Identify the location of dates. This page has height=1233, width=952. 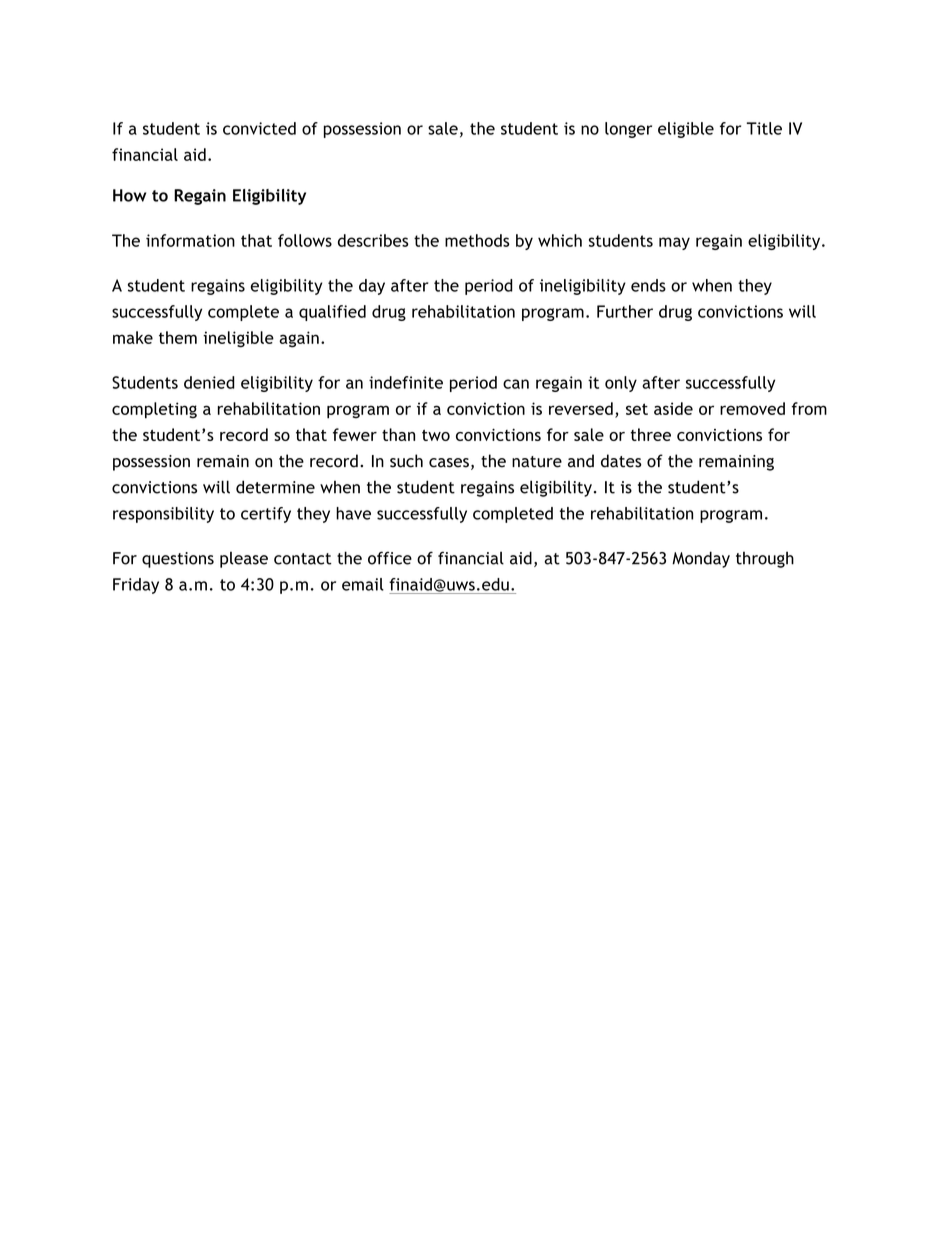
(621, 461).
